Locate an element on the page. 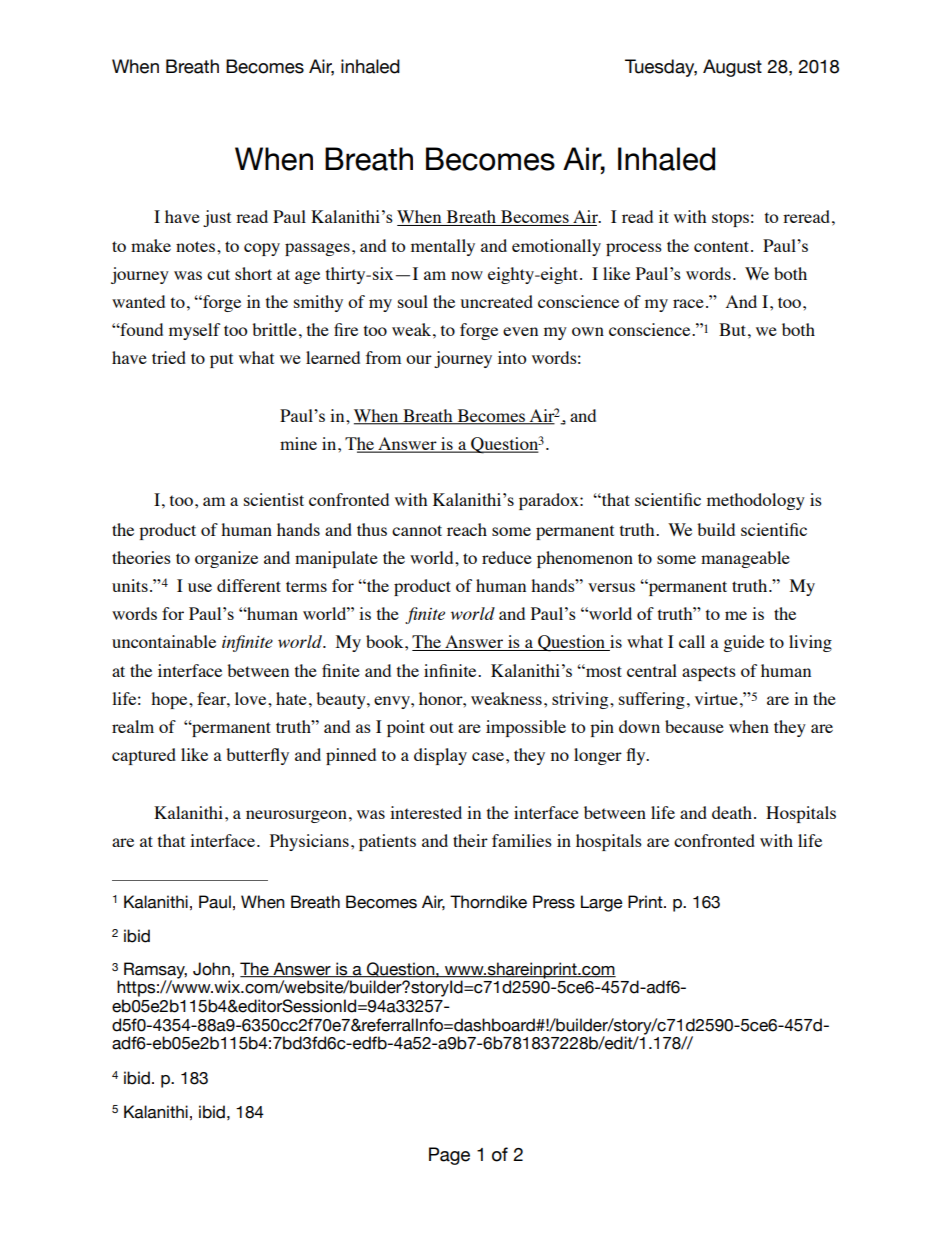 This document has height=1233, width=952. guide is located at coordinates (743, 643).
